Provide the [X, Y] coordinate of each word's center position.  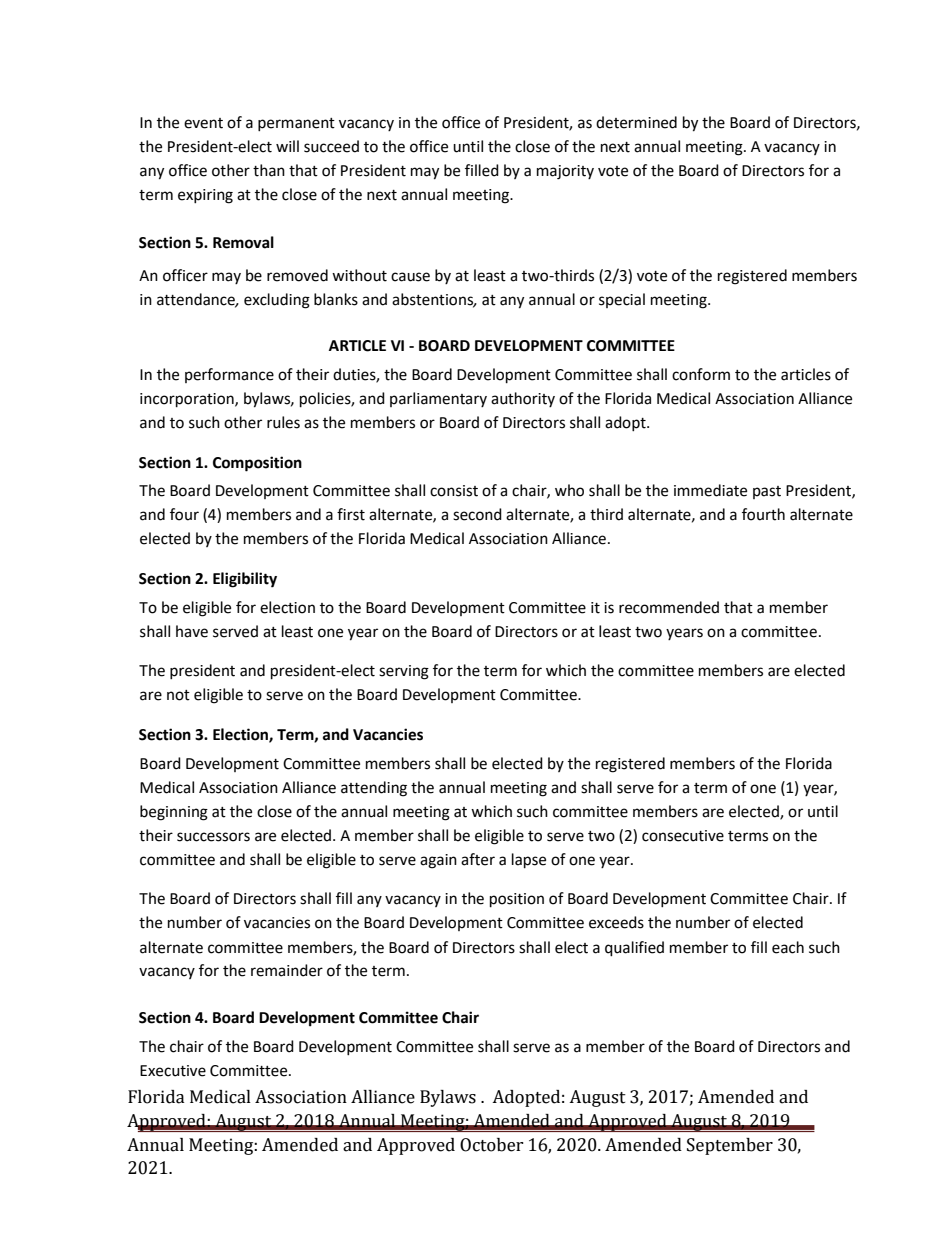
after [478, 859]
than [269, 170]
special [622, 300]
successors [213, 837]
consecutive [683, 836]
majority [565, 172]
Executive [173, 1071]
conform [701, 374]
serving [404, 672]
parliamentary [438, 399]
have [192, 631]
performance [229, 375]
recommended [669, 607]
